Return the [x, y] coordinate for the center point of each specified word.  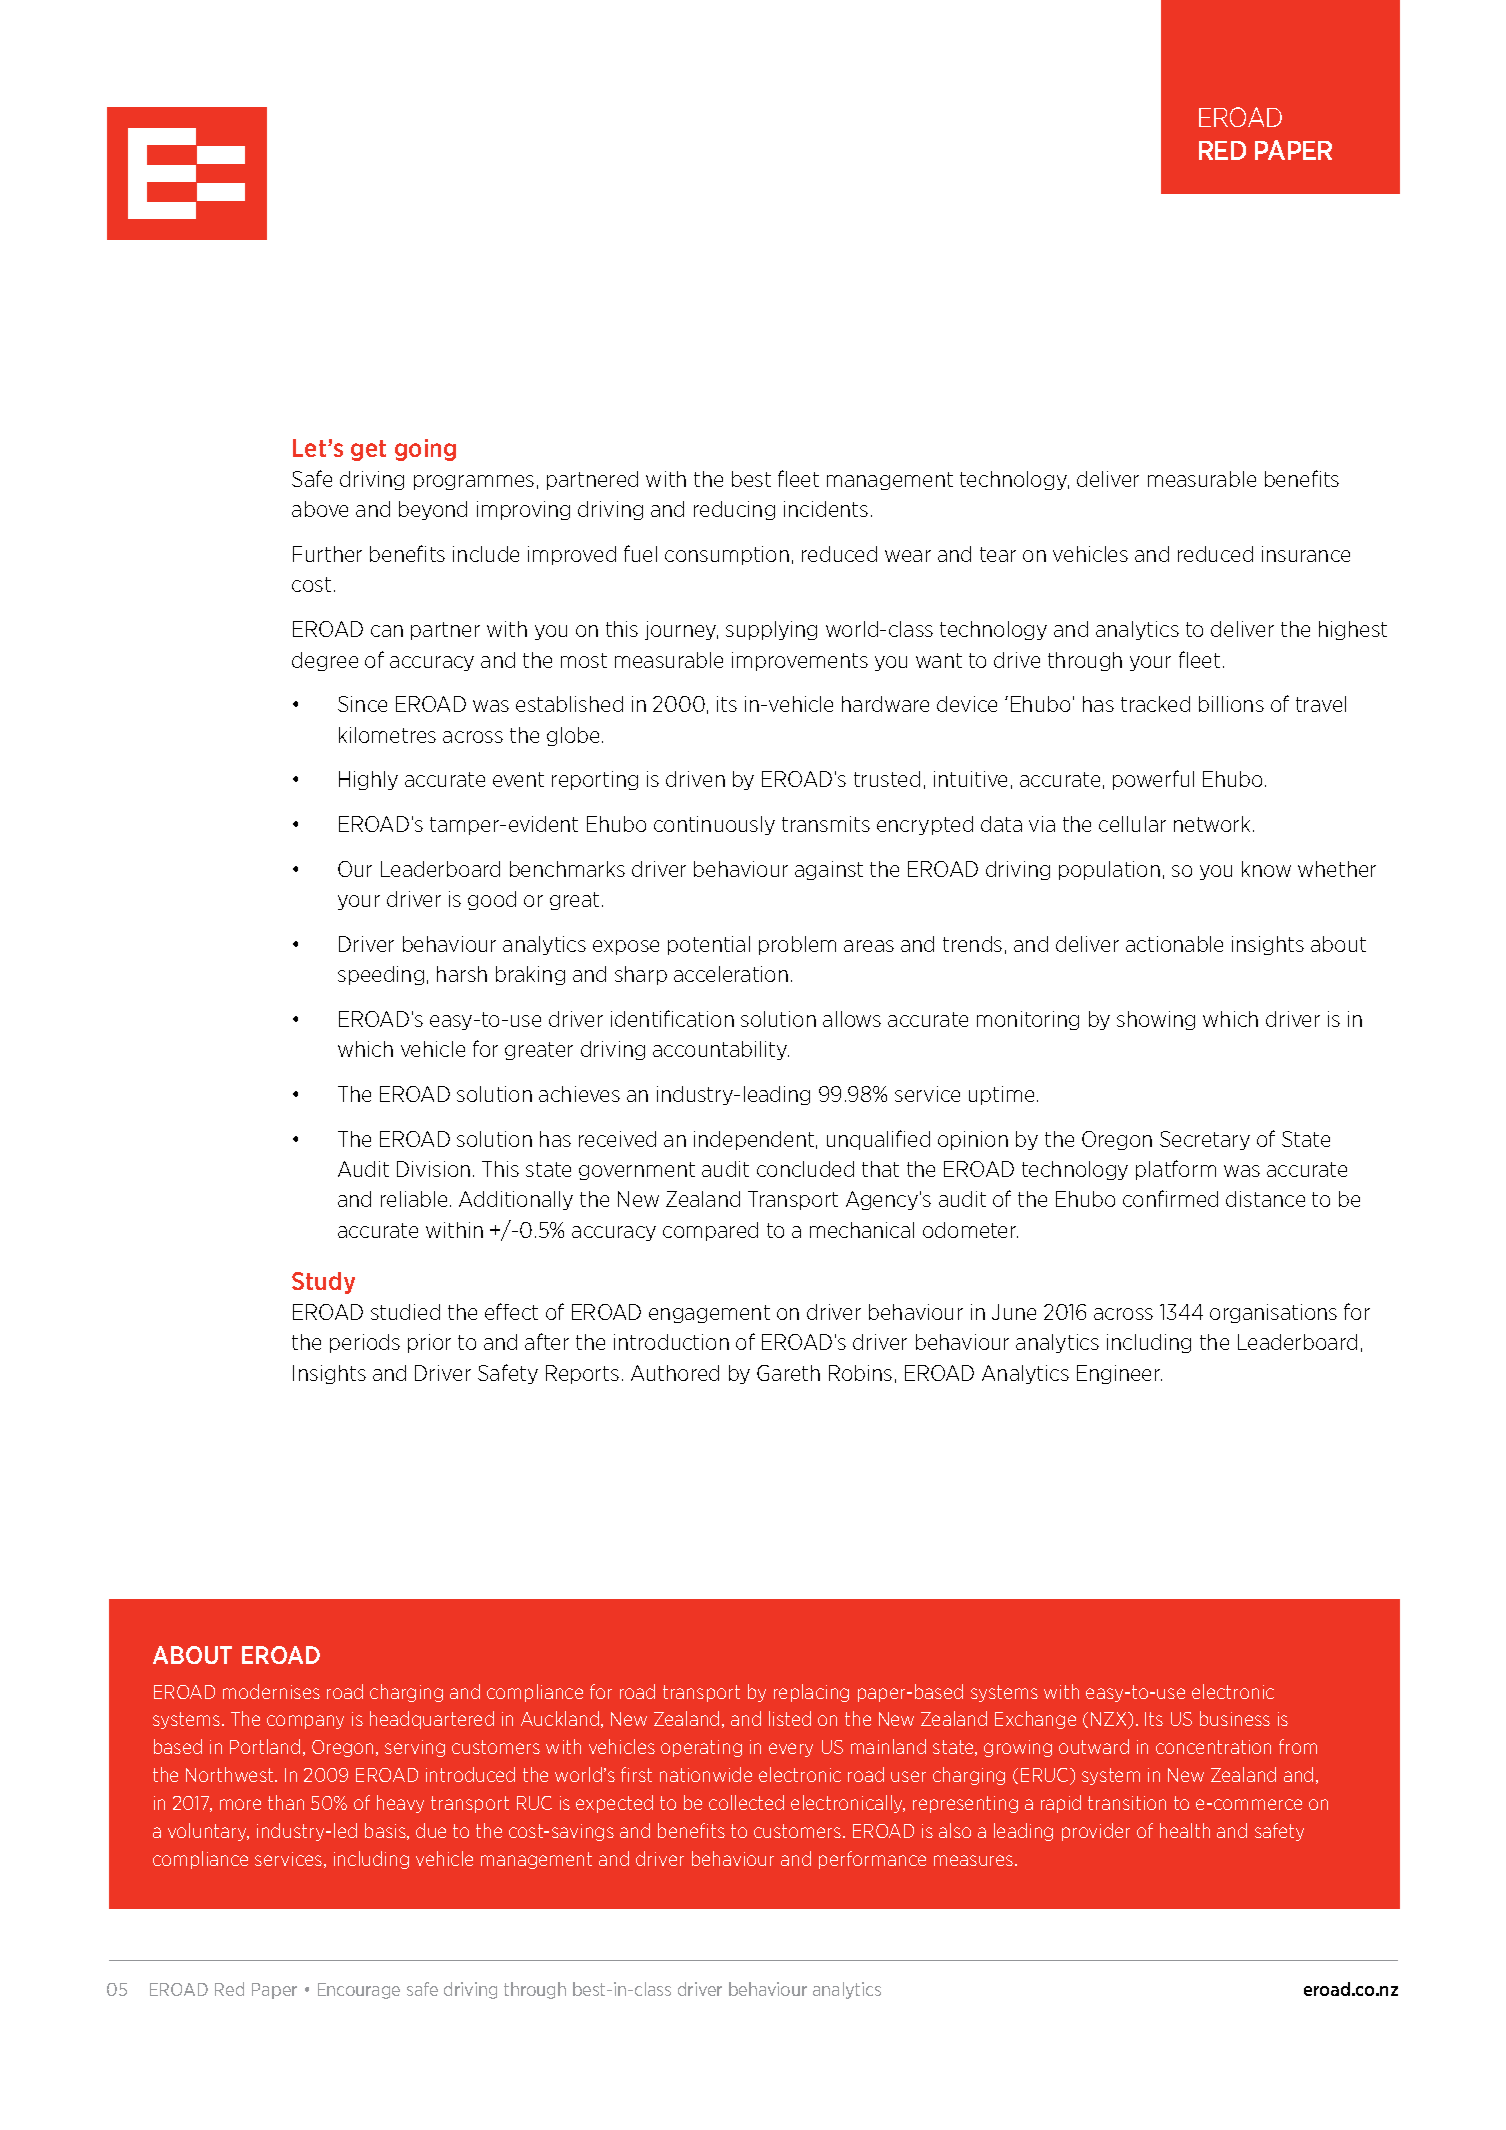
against [829, 870]
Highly [368, 780]
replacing [811, 1693]
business [1235, 1718]
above [320, 509]
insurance [1306, 554]
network [1214, 824]
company [305, 1722]
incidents [826, 509]
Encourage [359, 1991]
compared [710, 1231]
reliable [414, 1199]
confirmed [1170, 1198]
